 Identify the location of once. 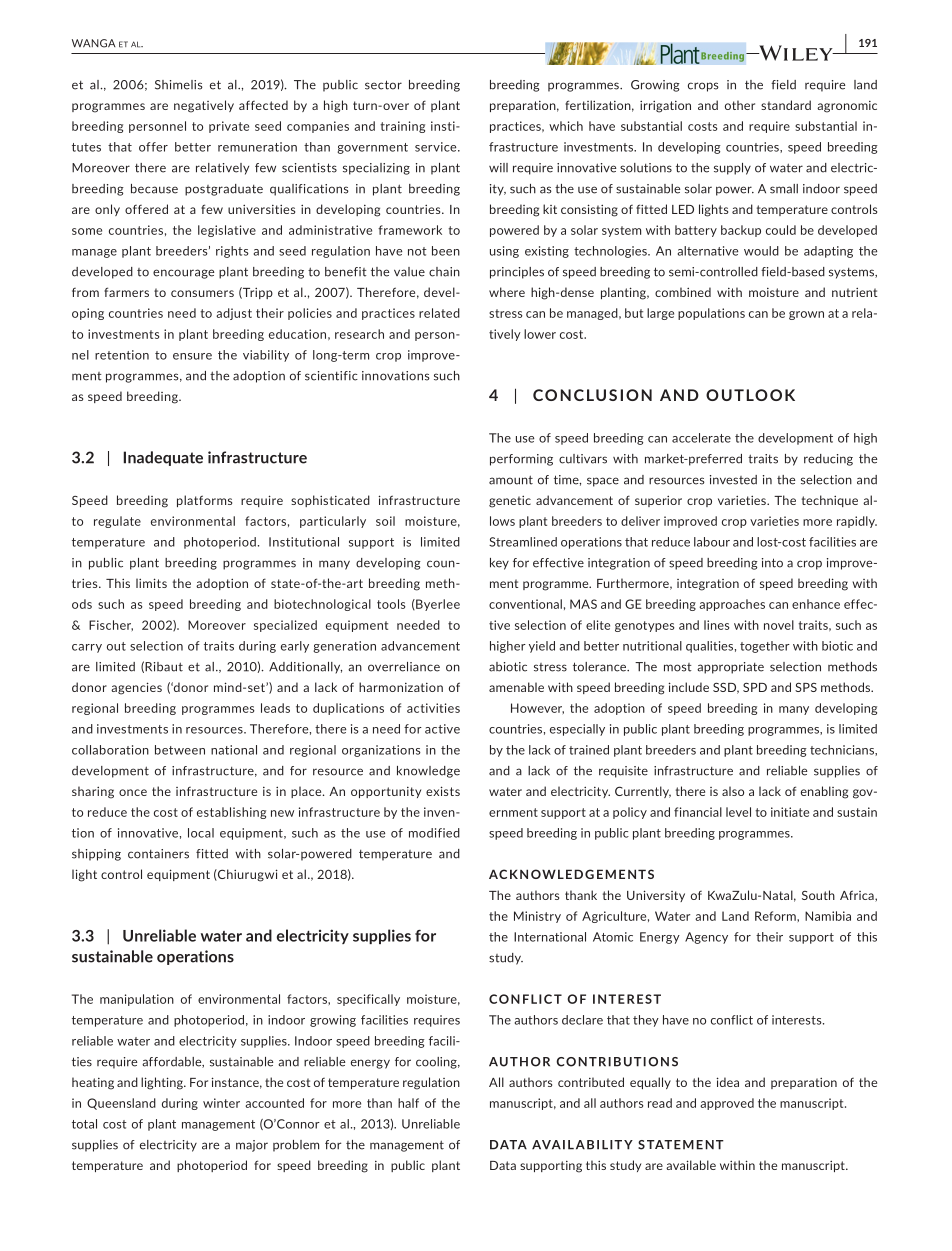
(133, 792).
